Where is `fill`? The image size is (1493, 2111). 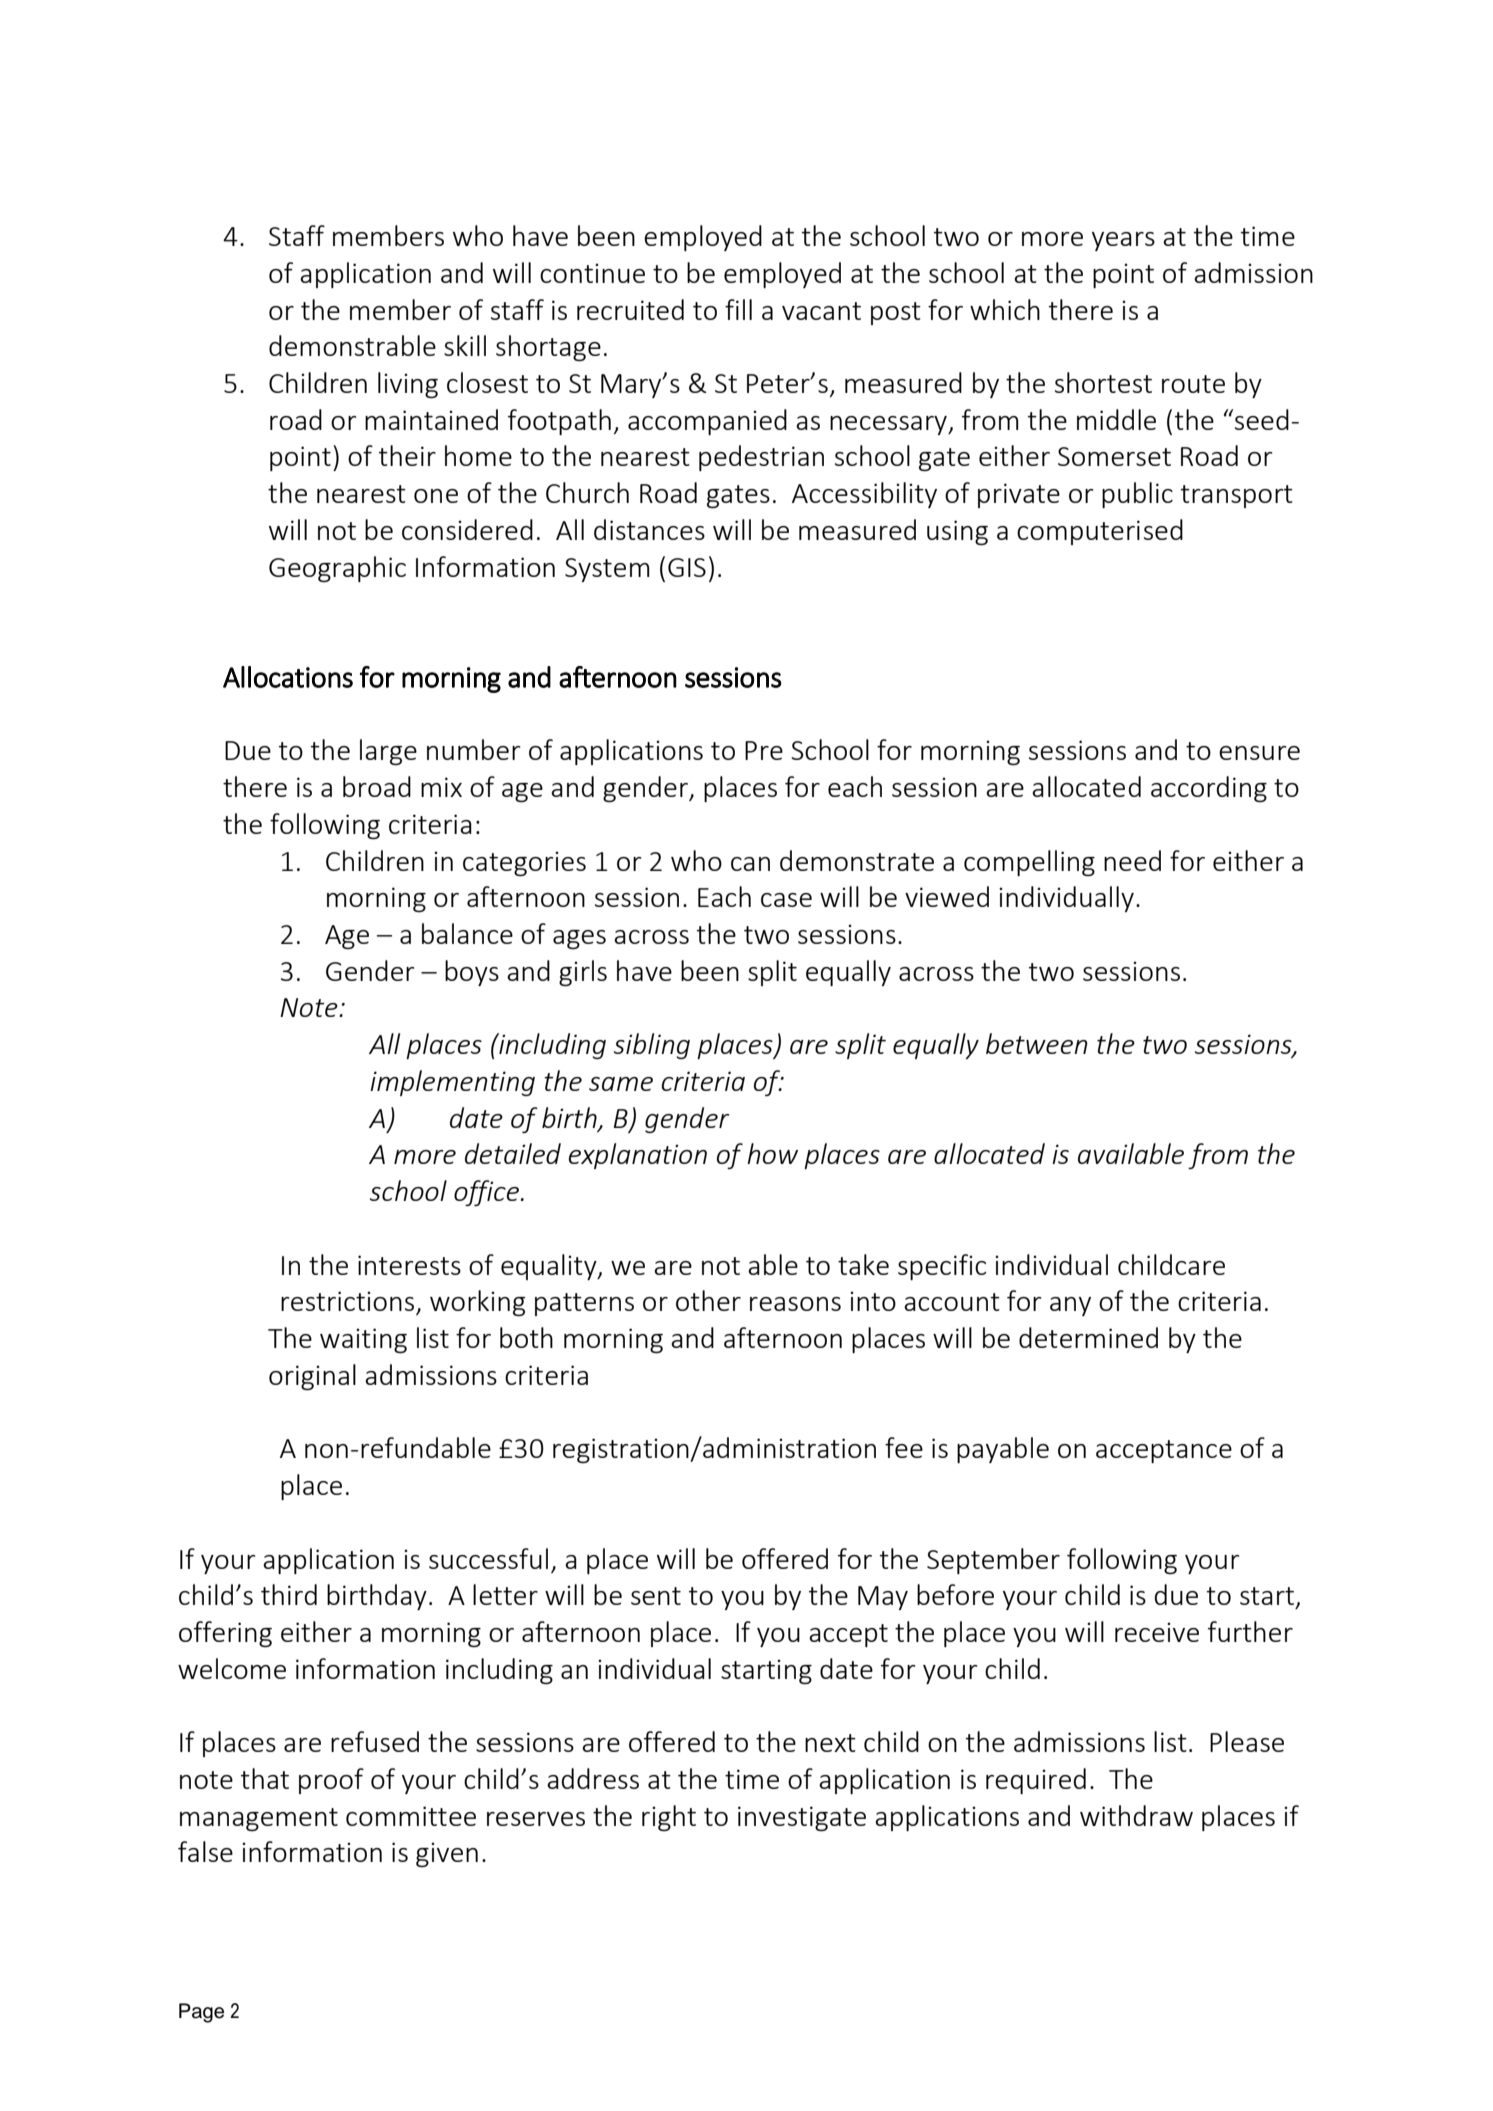 fill is located at coordinates (738, 309).
